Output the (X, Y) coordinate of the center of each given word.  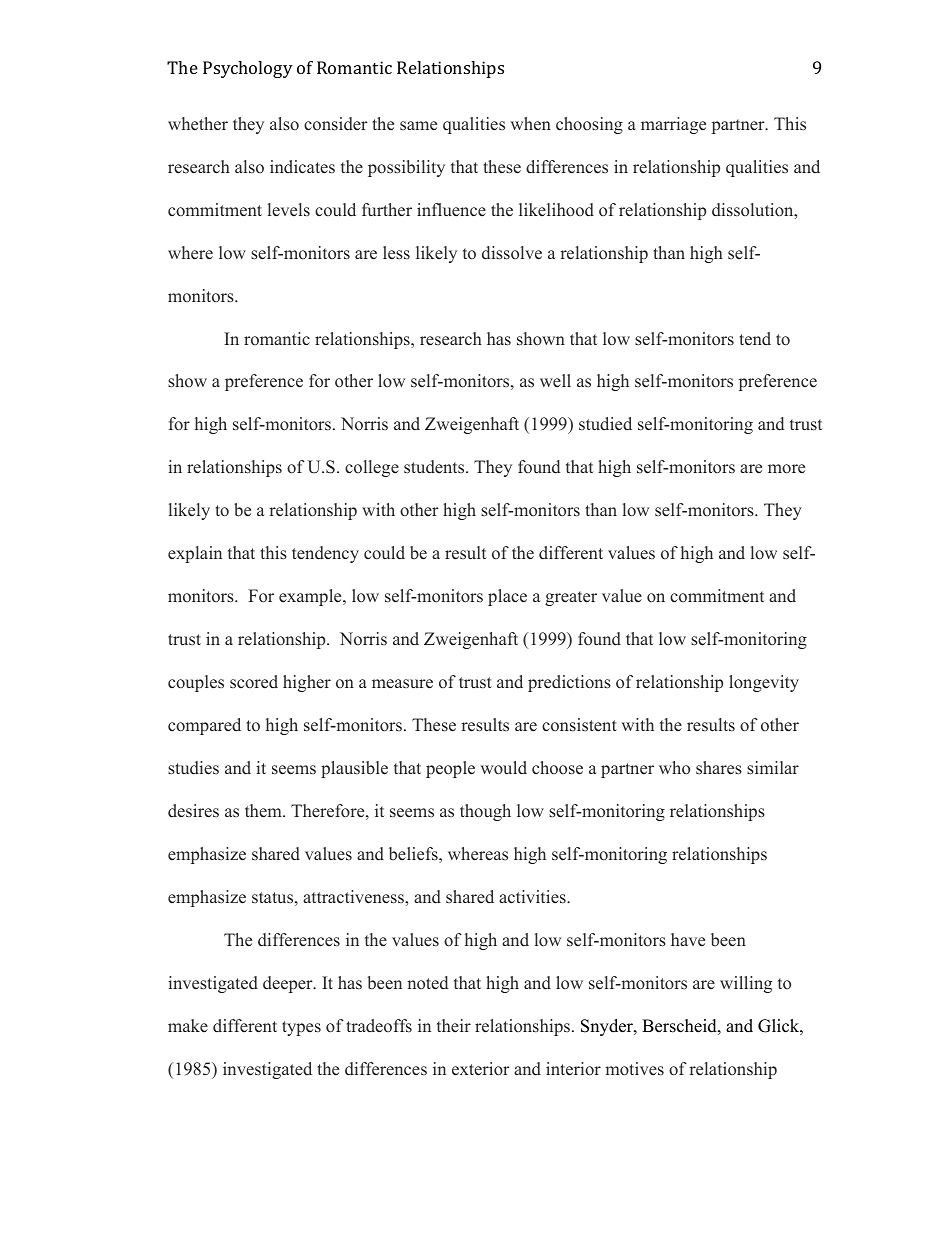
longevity (764, 683)
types (301, 1028)
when (530, 124)
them (264, 811)
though (485, 812)
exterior (481, 1069)
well (555, 380)
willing (746, 984)
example (311, 597)
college (372, 468)
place (507, 597)
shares (719, 768)
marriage (673, 125)
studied (605, 424)
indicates (302, 167)
